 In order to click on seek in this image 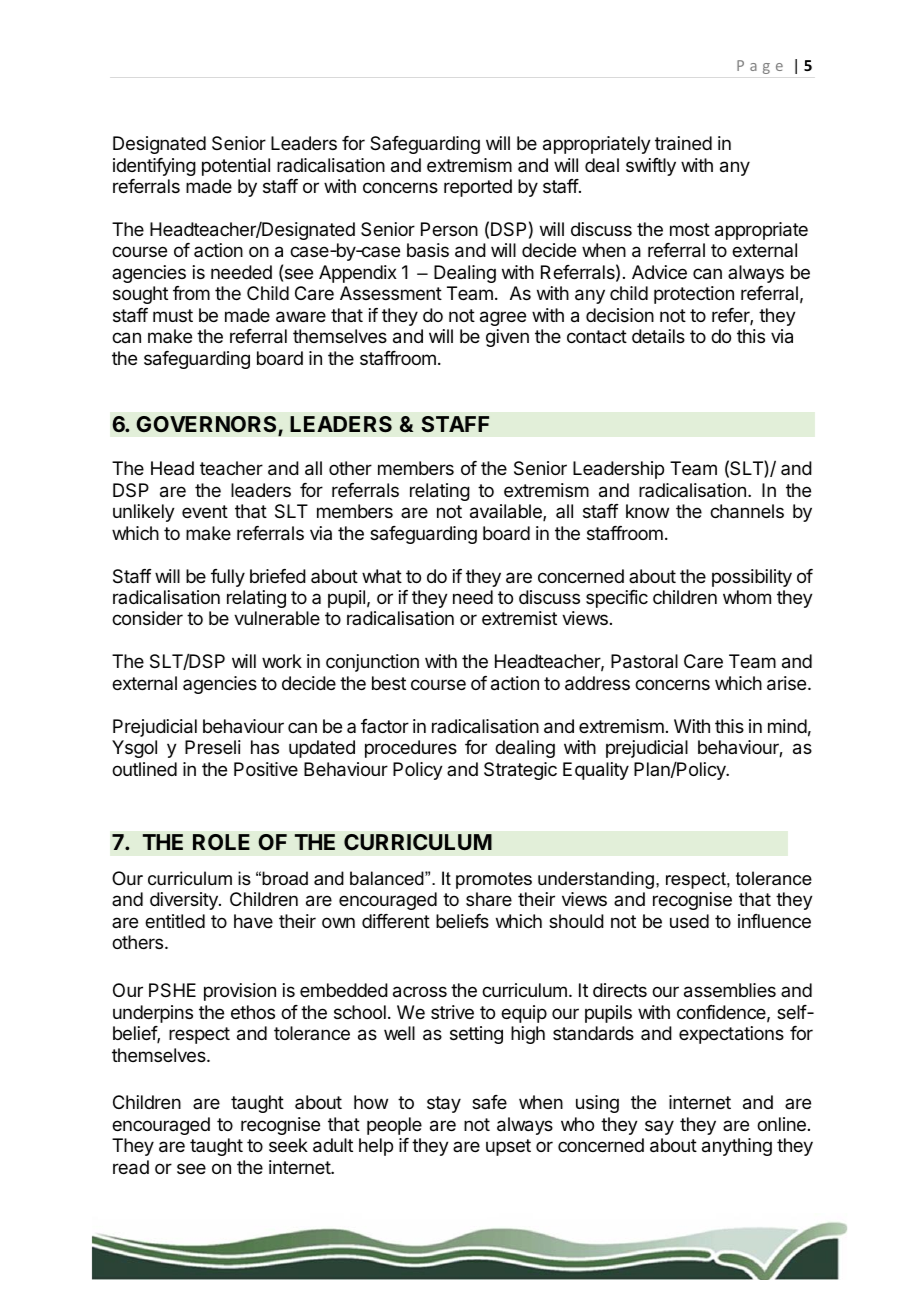, I will do `click(288, 1145)`.
